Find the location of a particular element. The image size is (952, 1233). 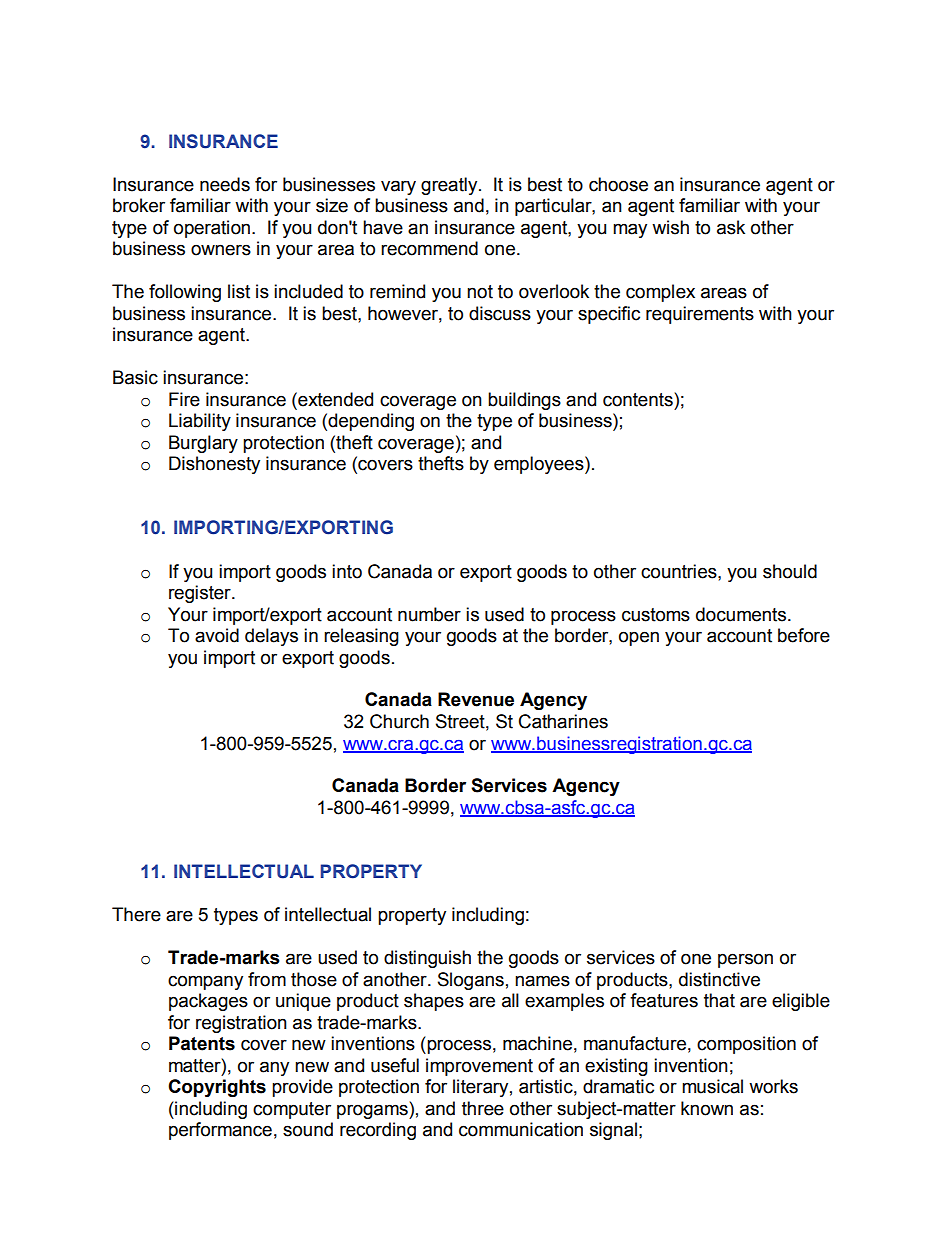

operation is located at coordinates (212, 229).
